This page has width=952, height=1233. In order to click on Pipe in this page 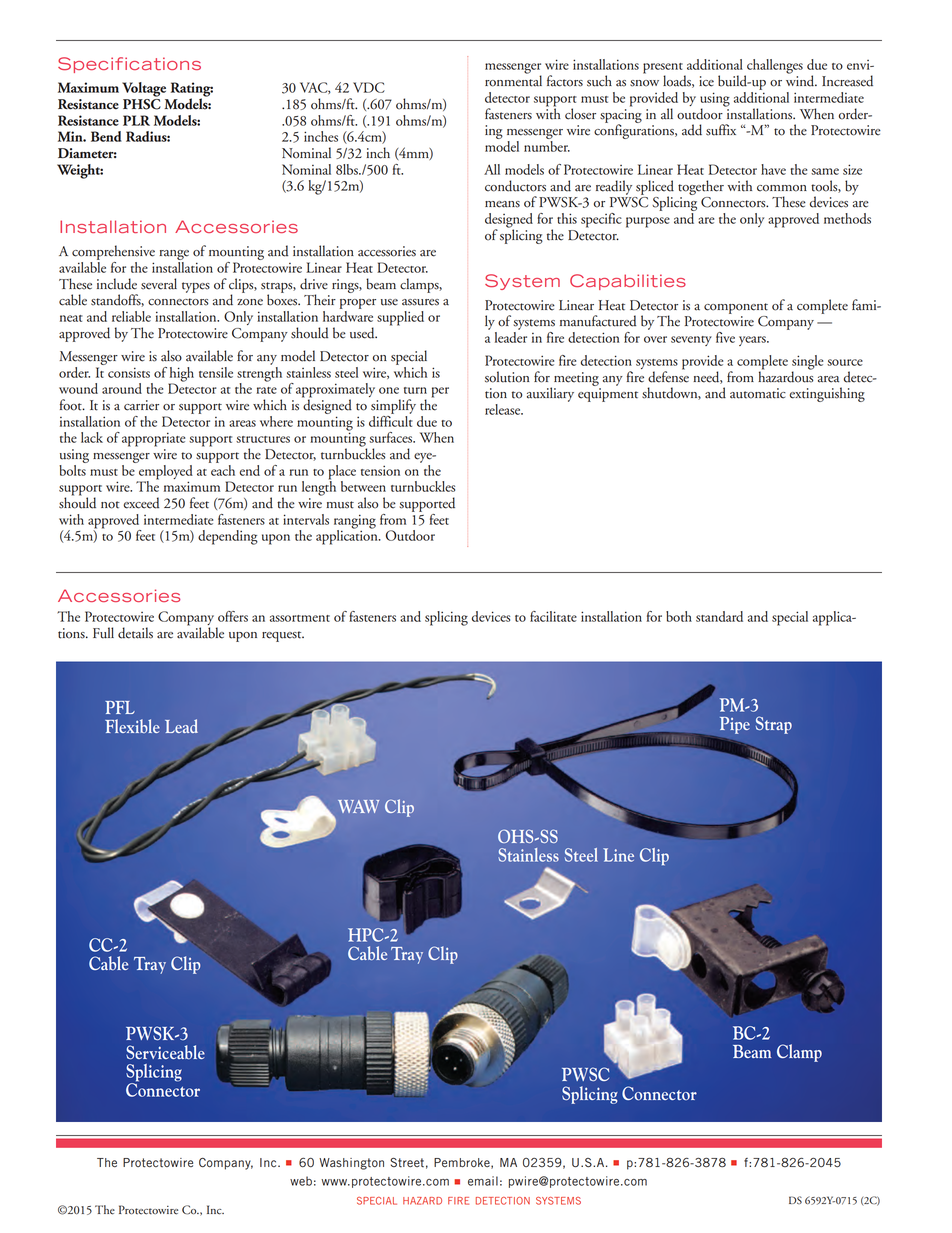, I will do `click(735, 725)`.
